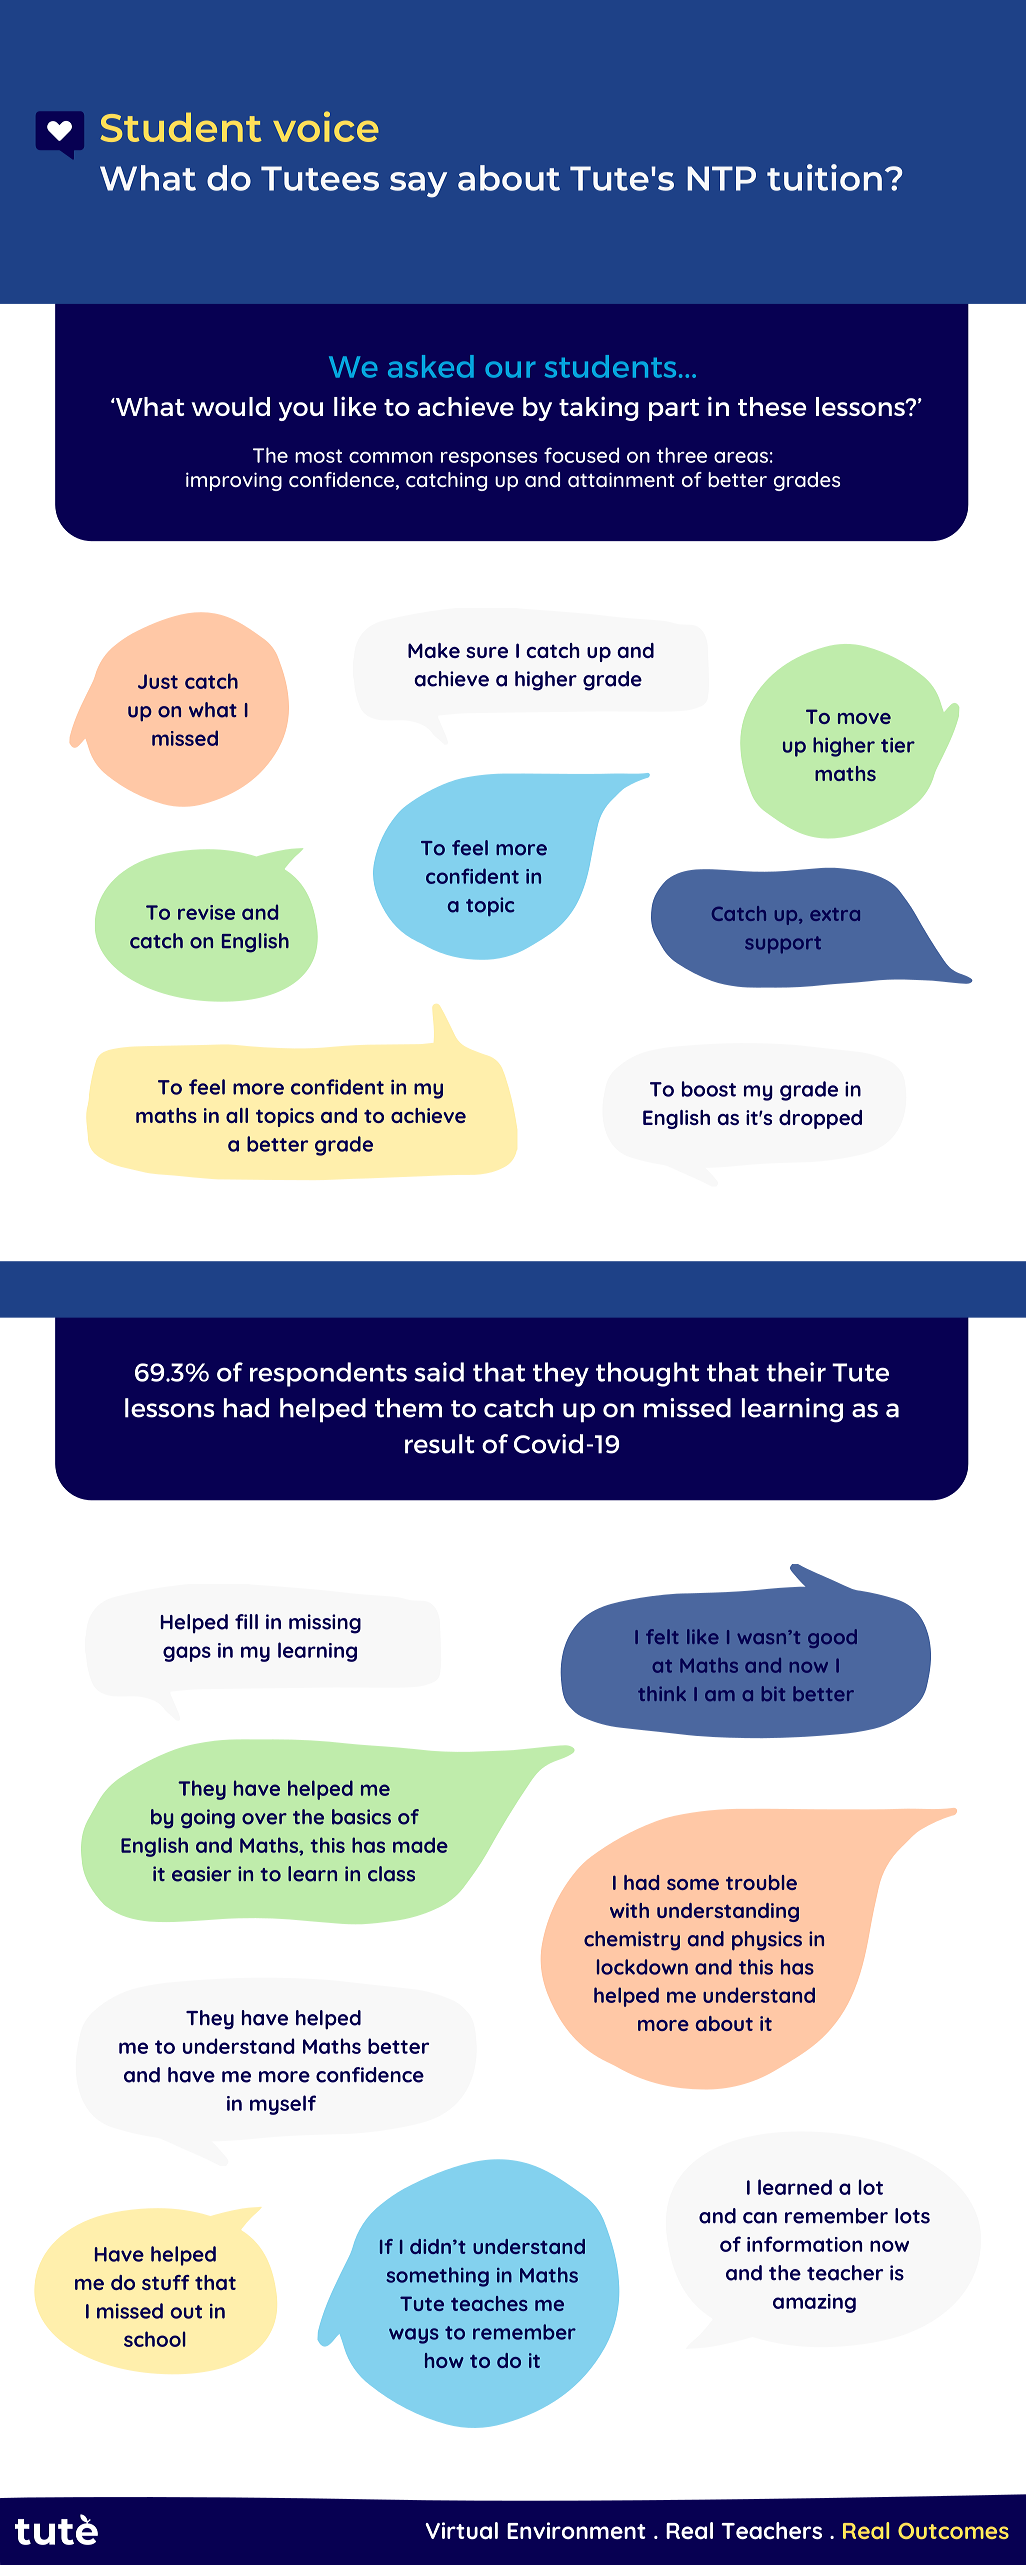  I want to click on move, so click(864, 718).
